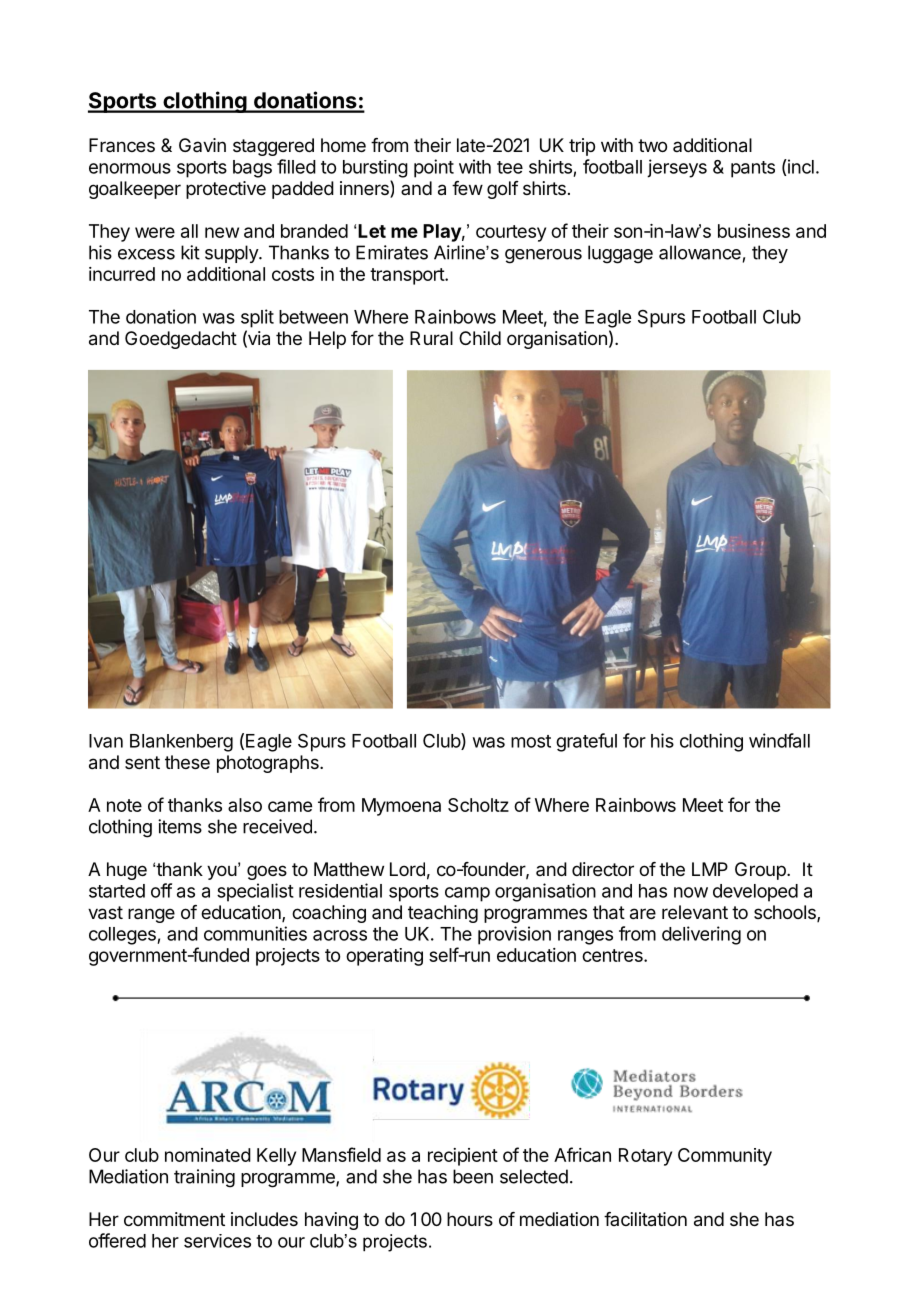  I want to click on windfall, so click(779, 740).
